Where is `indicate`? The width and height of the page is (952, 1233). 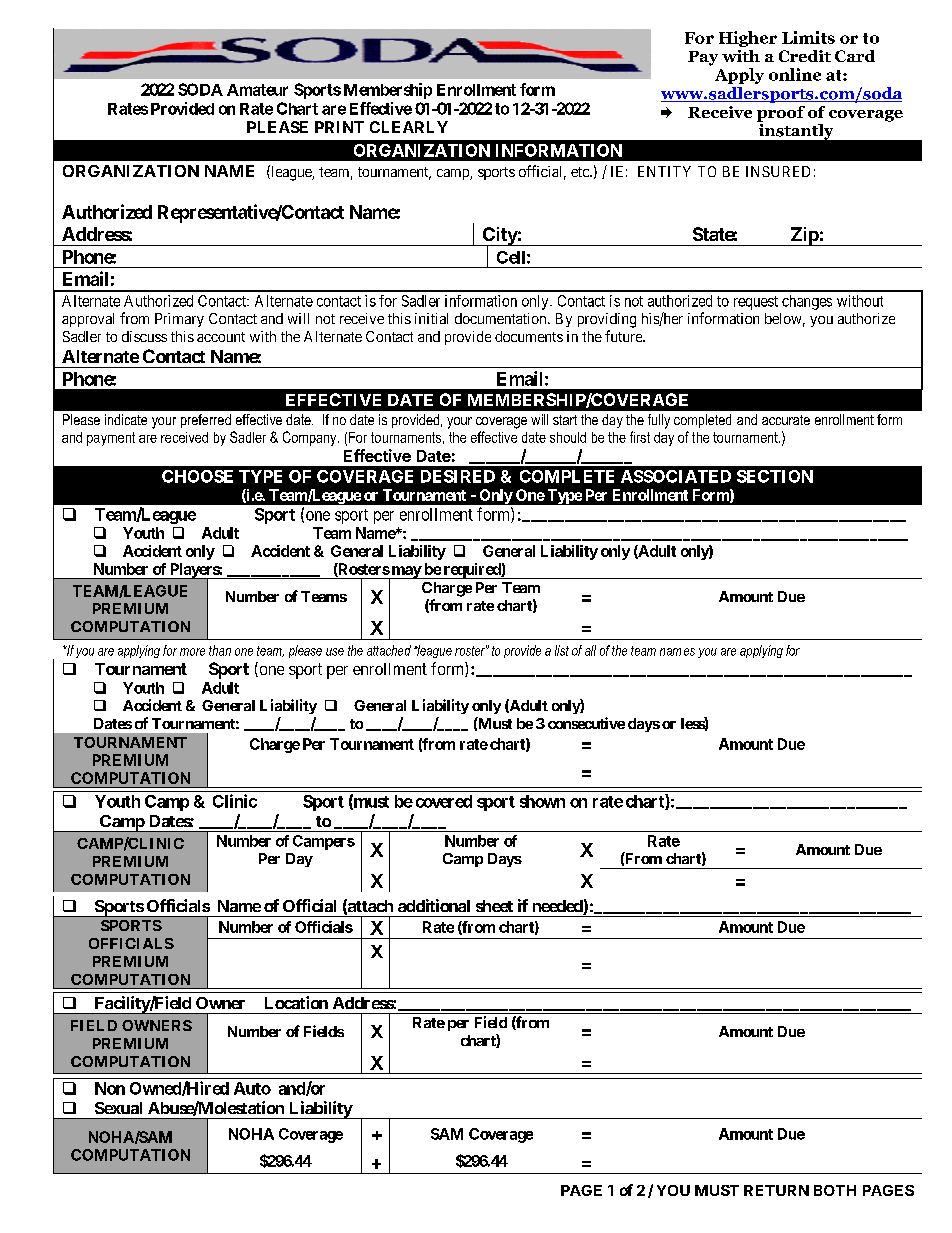
indicate is located at coordinates (126, 419).
